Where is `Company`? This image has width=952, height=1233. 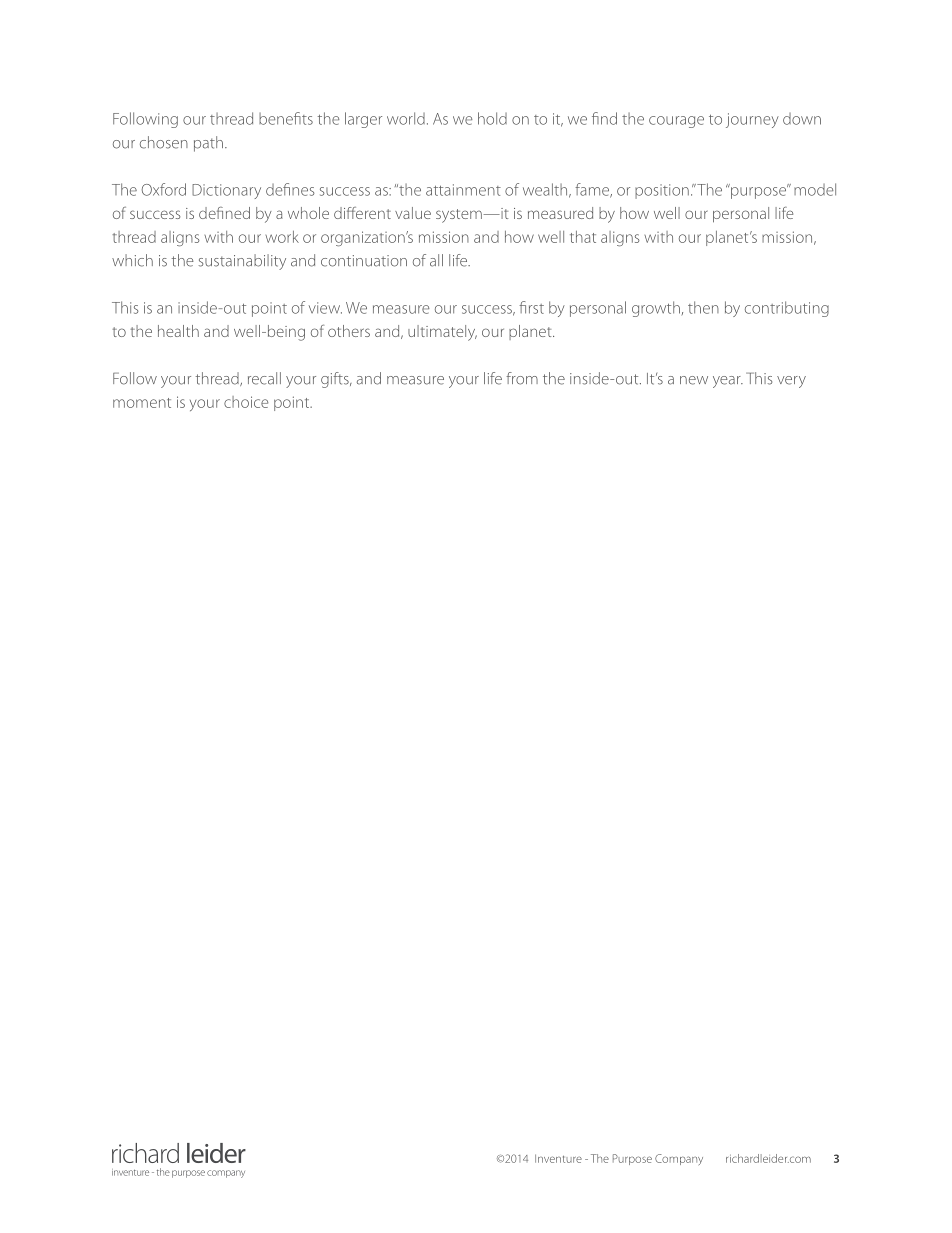
Company is located at coordinates (679, 1159).
